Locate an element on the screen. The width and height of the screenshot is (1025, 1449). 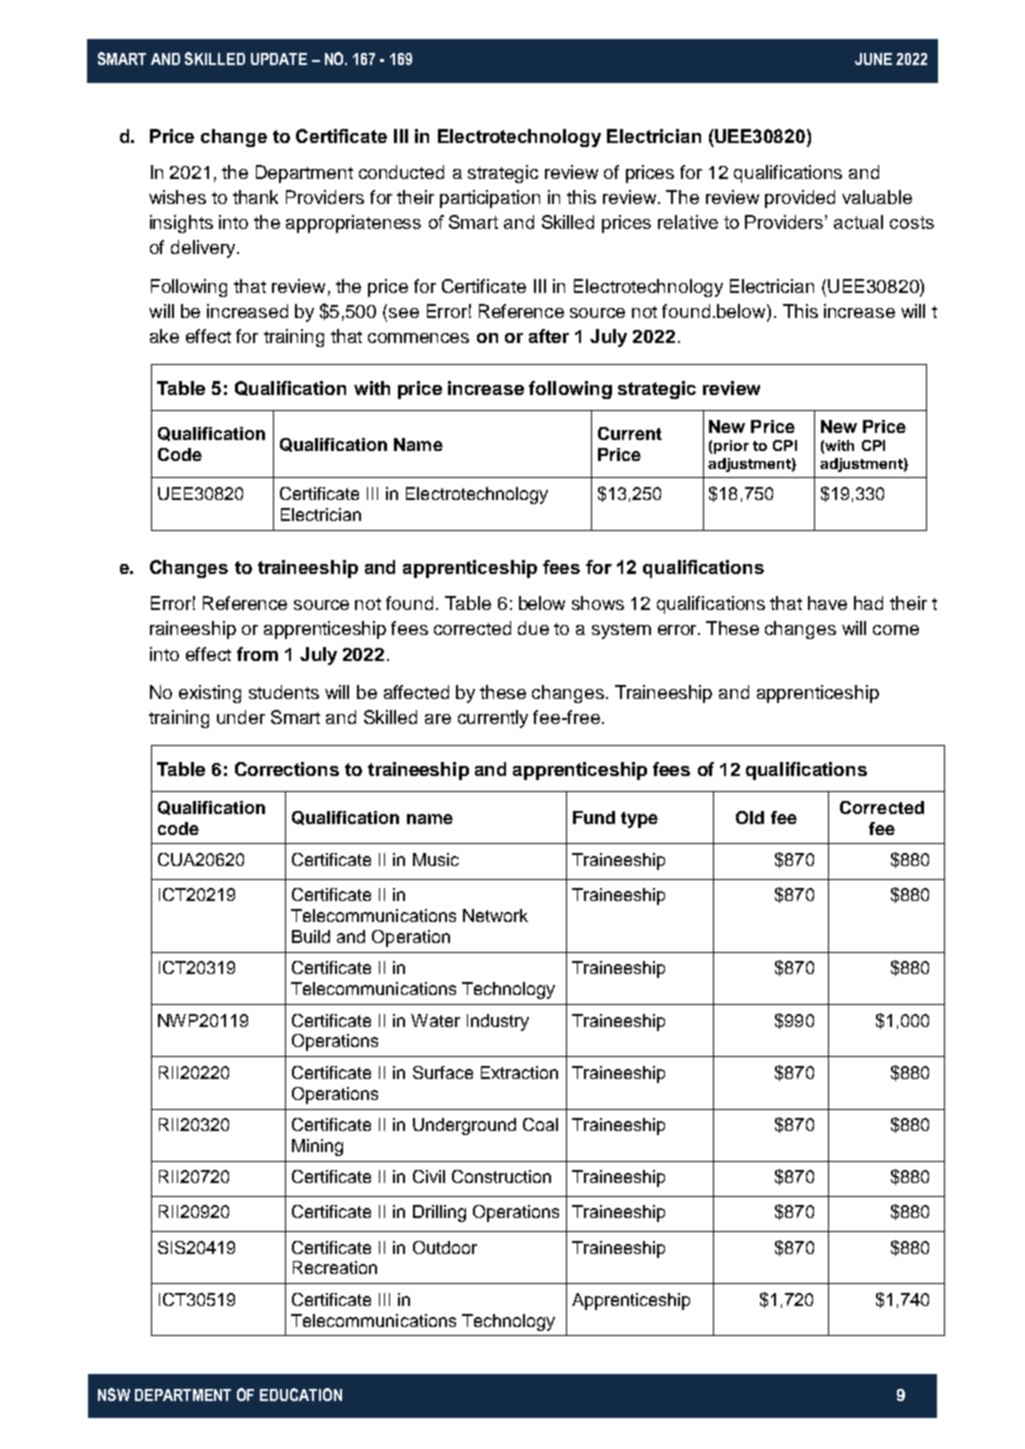
EDUCATION is located at coordinates (301, 1394).
